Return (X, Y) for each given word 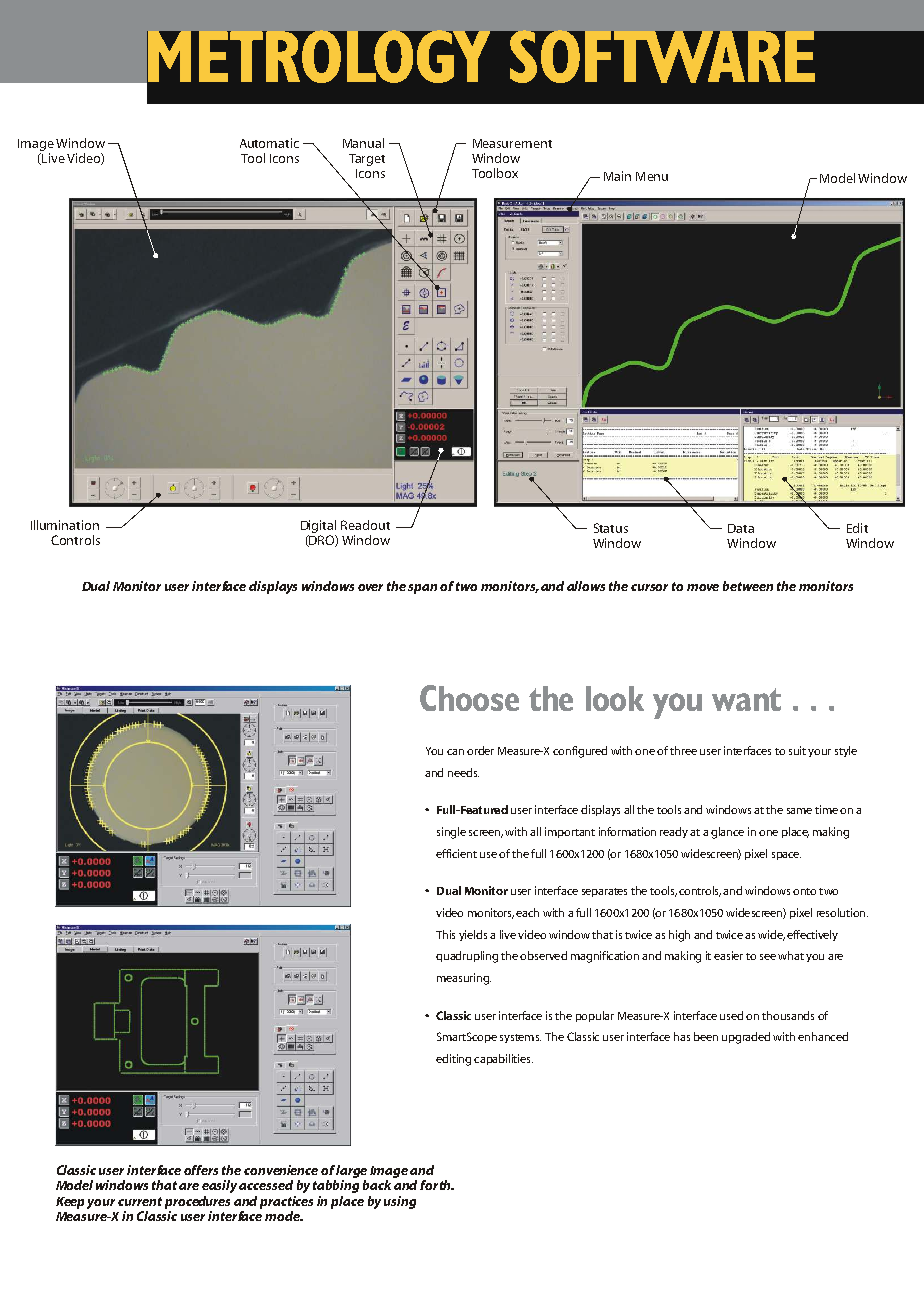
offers (201, 1170)
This (445, 934)
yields (473, 935)
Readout (365, 525)
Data (741, 528)
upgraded (746, 1038)
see (768, 957)
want (746, 699)
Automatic (269, 143)
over (370, 587)
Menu (652, 176)
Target (367, 160)
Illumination (65, 525)
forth (436, 1185)
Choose (469, 698)
